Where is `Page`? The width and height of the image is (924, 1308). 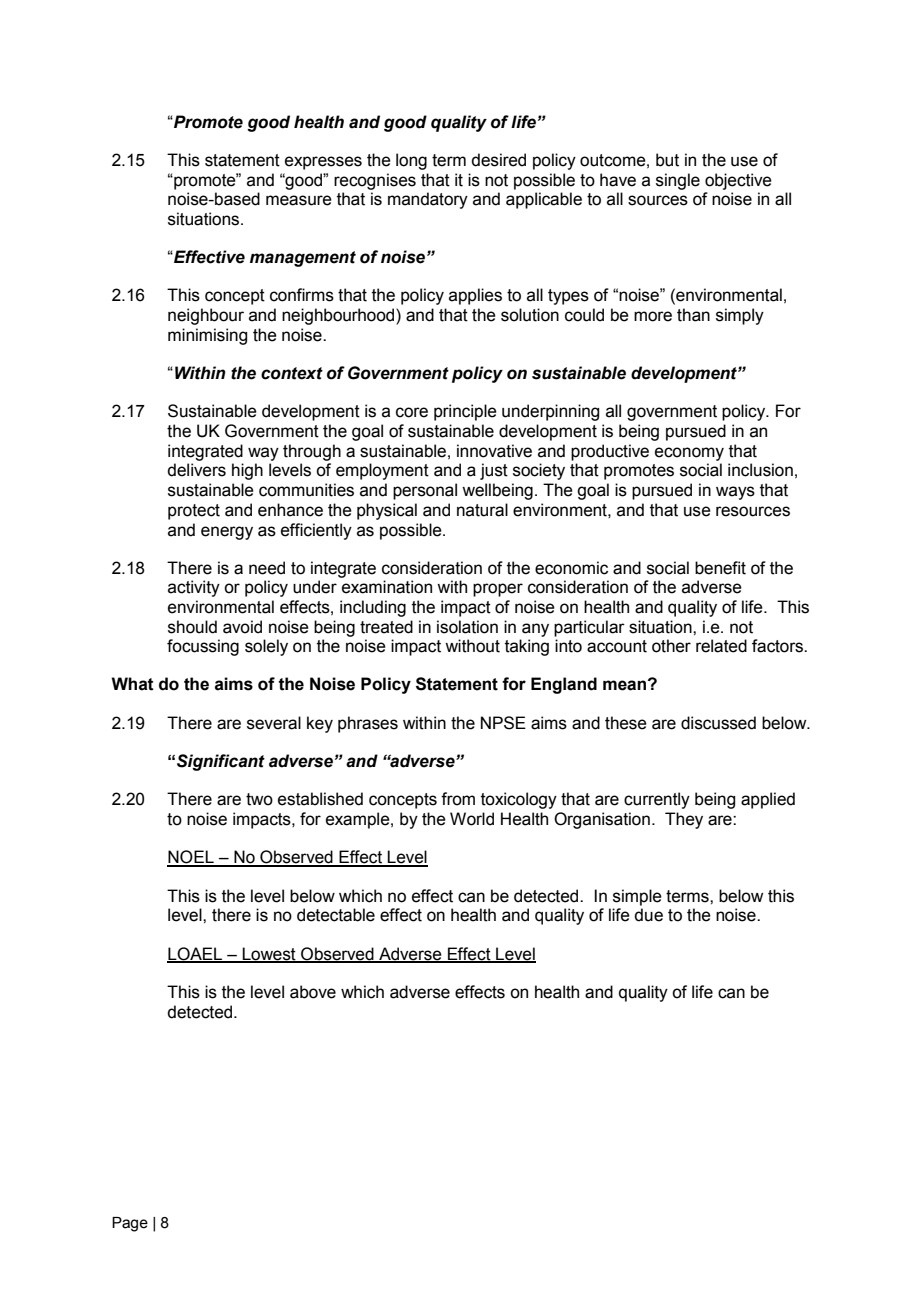 Page is located at coordinates (130, 1224).
